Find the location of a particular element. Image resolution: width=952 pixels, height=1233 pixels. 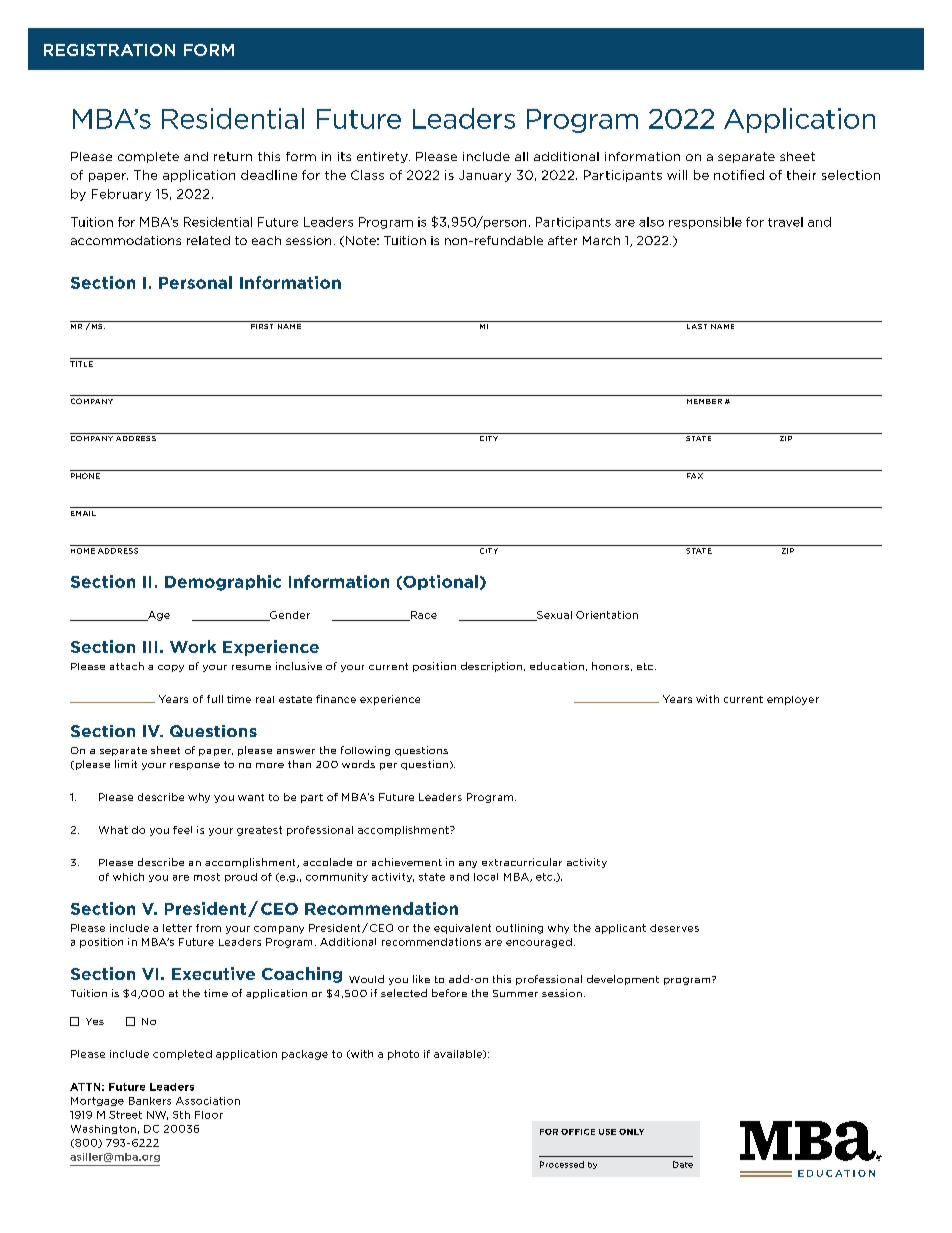

Floor is located at coordinates (209, 1115).
